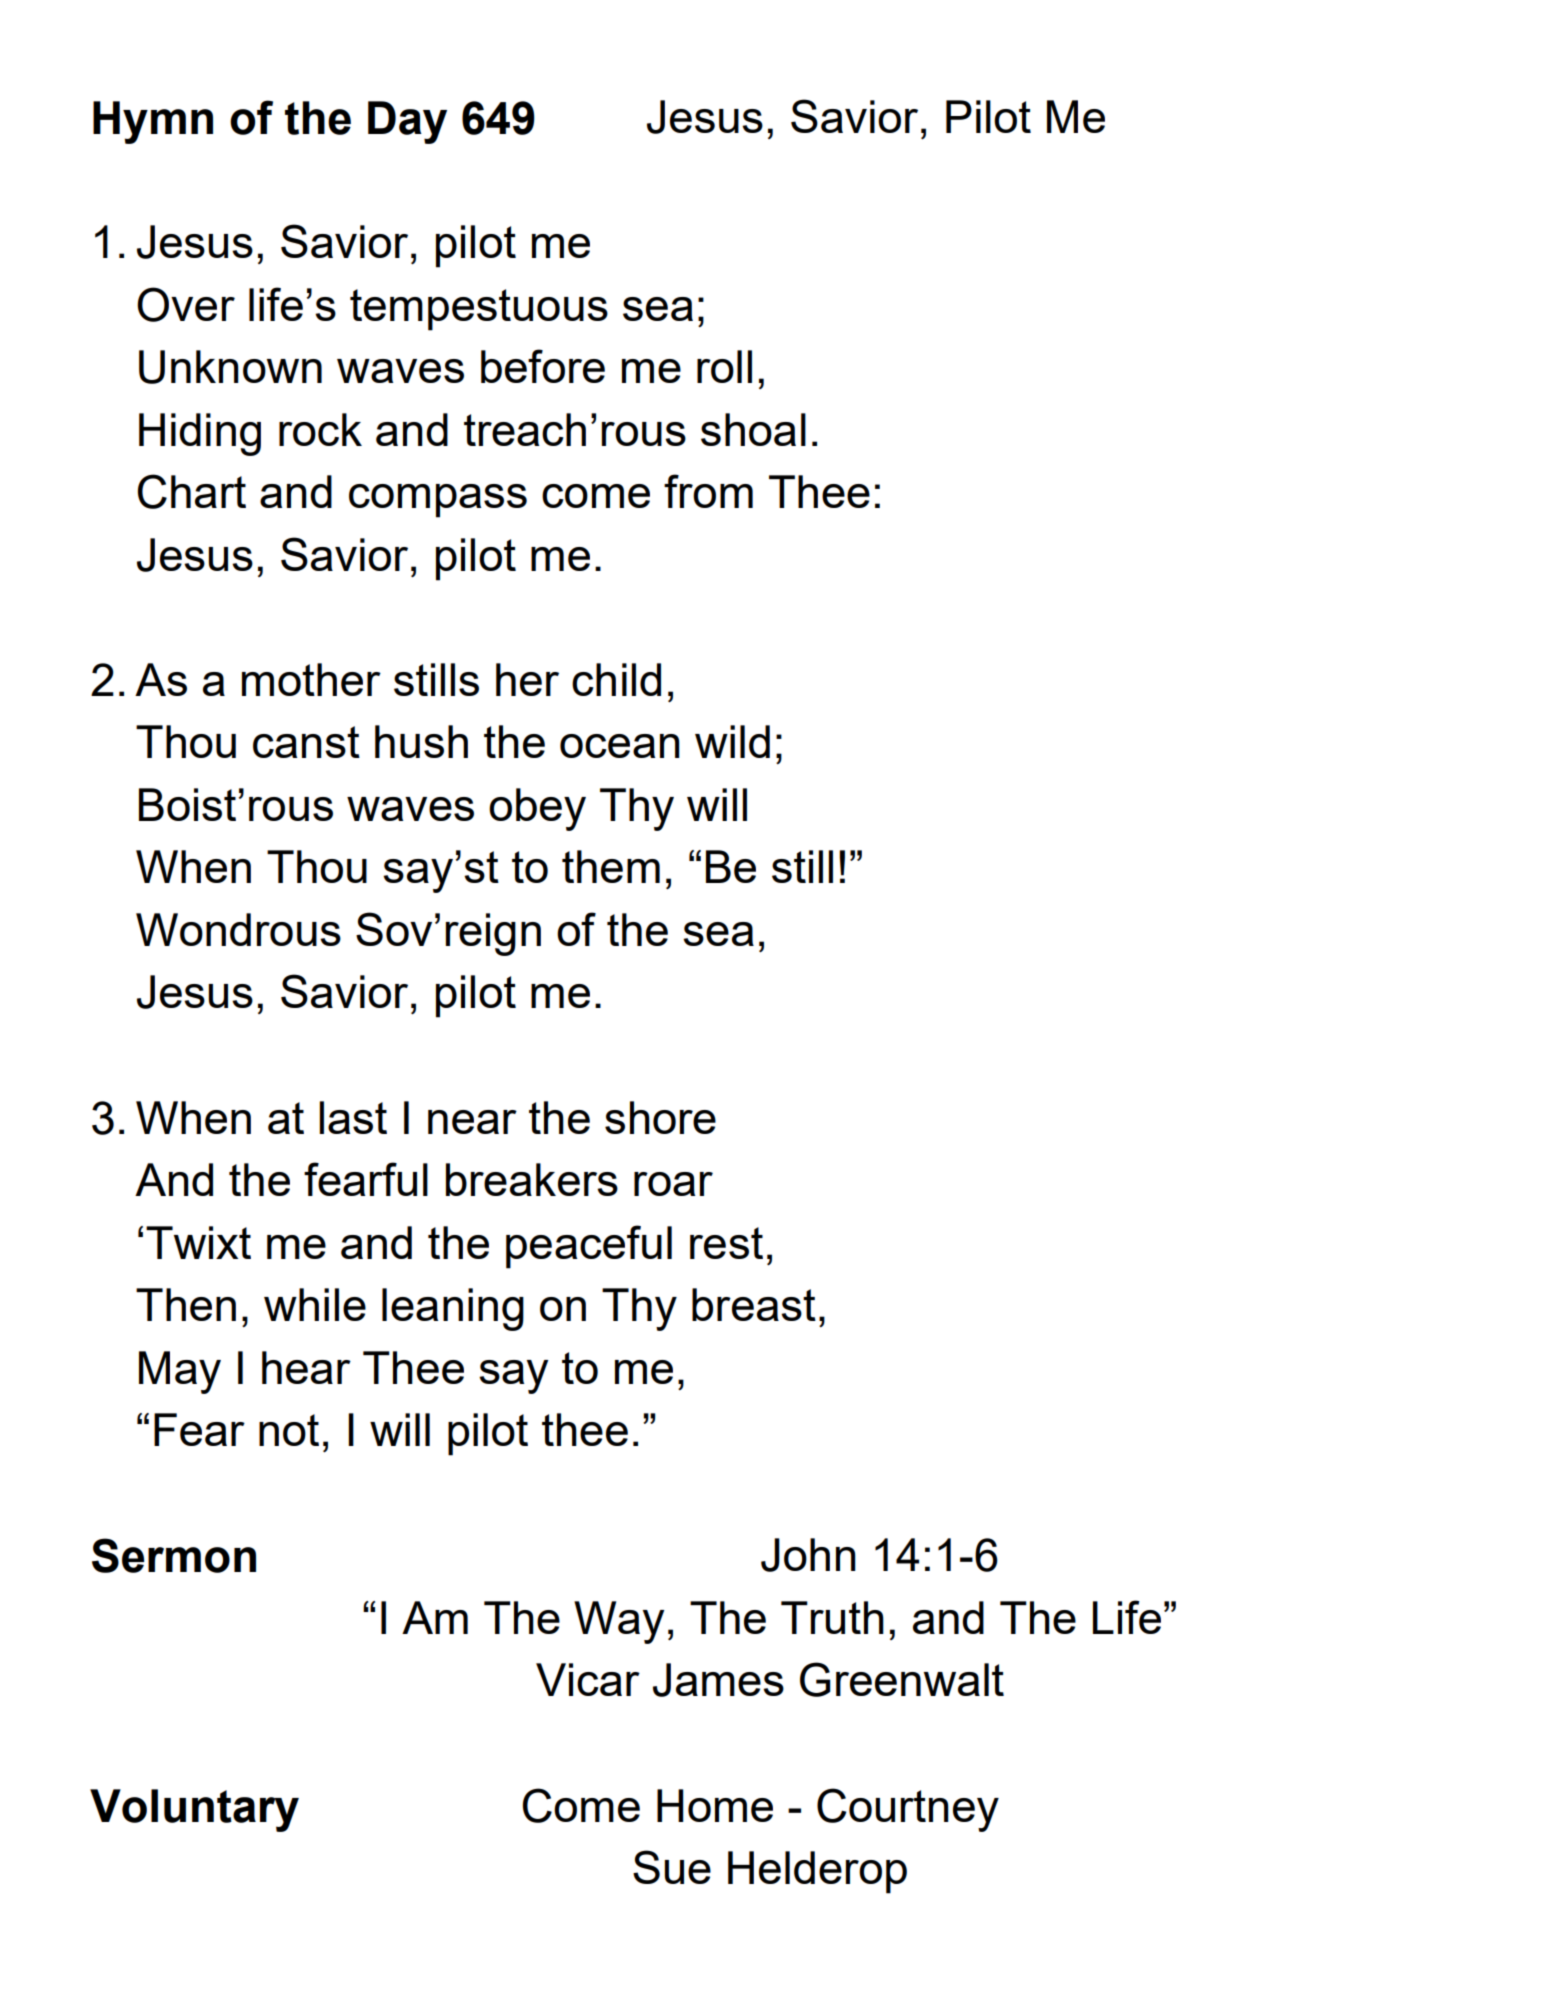 The height and width of the document is (1994, 1541). Describe the element at coordinates (194, 1810) in the document. I see `Voluntary` at that location.
